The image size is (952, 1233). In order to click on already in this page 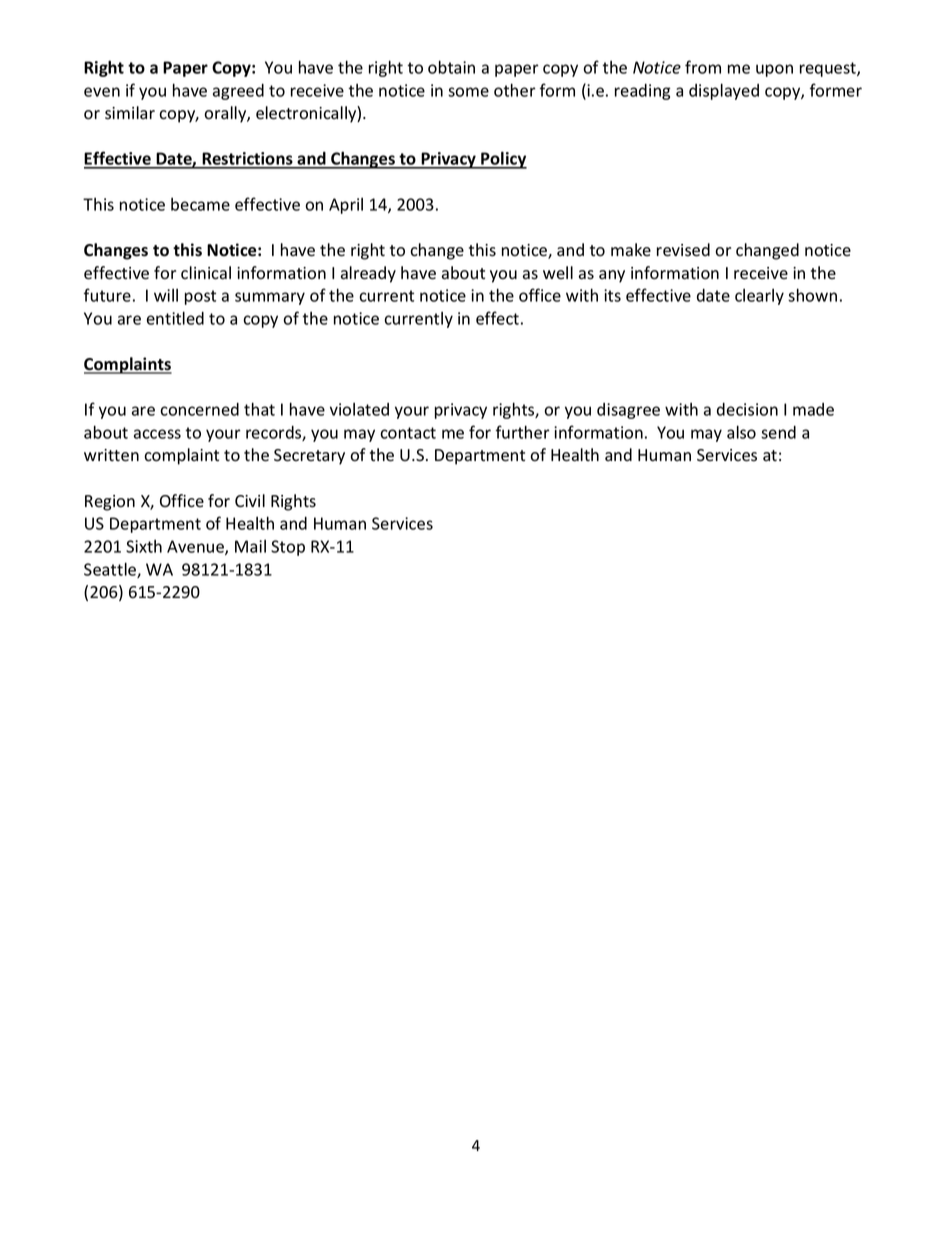, I will do `click(368, 274)`.
